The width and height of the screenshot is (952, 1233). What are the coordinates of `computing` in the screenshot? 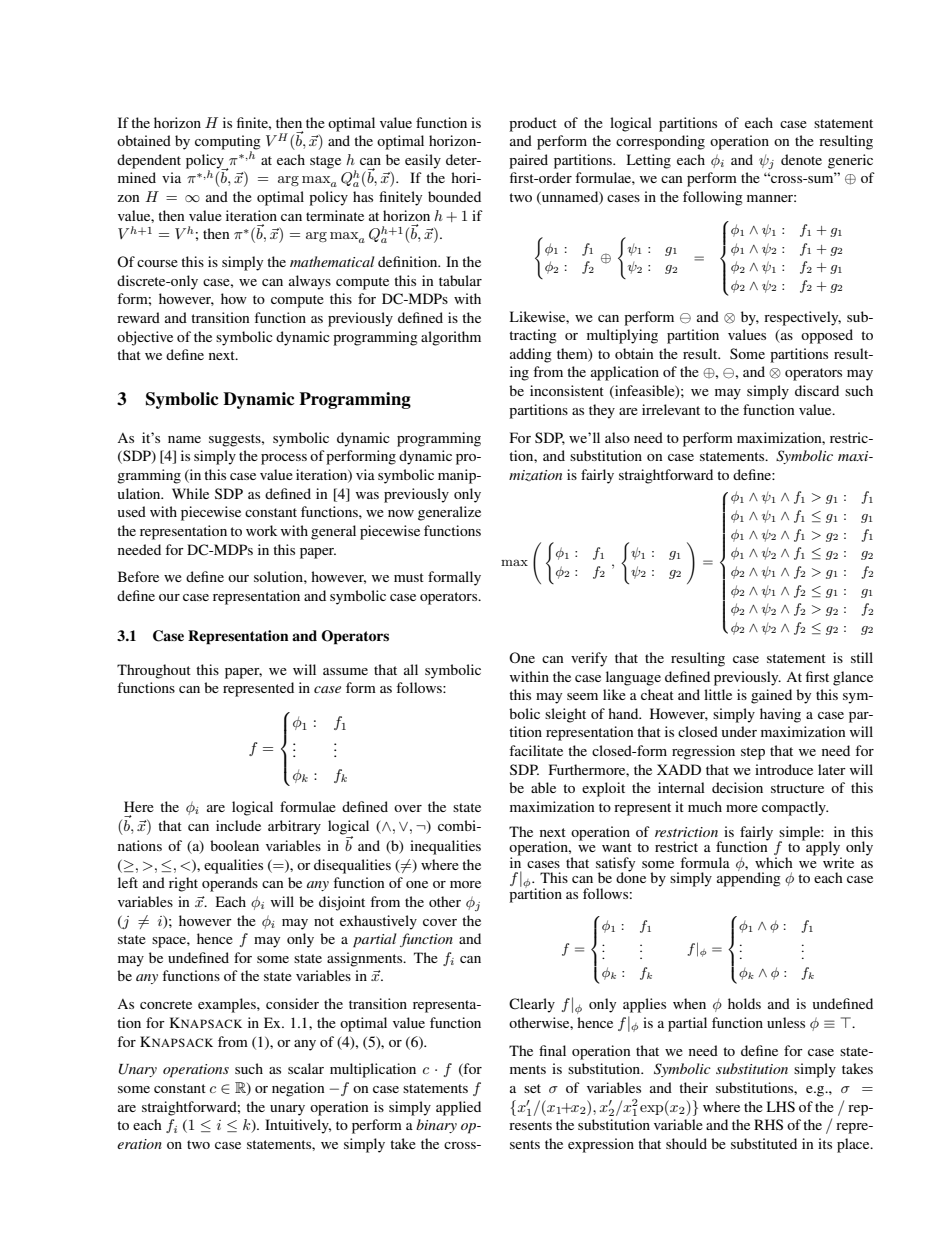 It's located at (228, 143).
